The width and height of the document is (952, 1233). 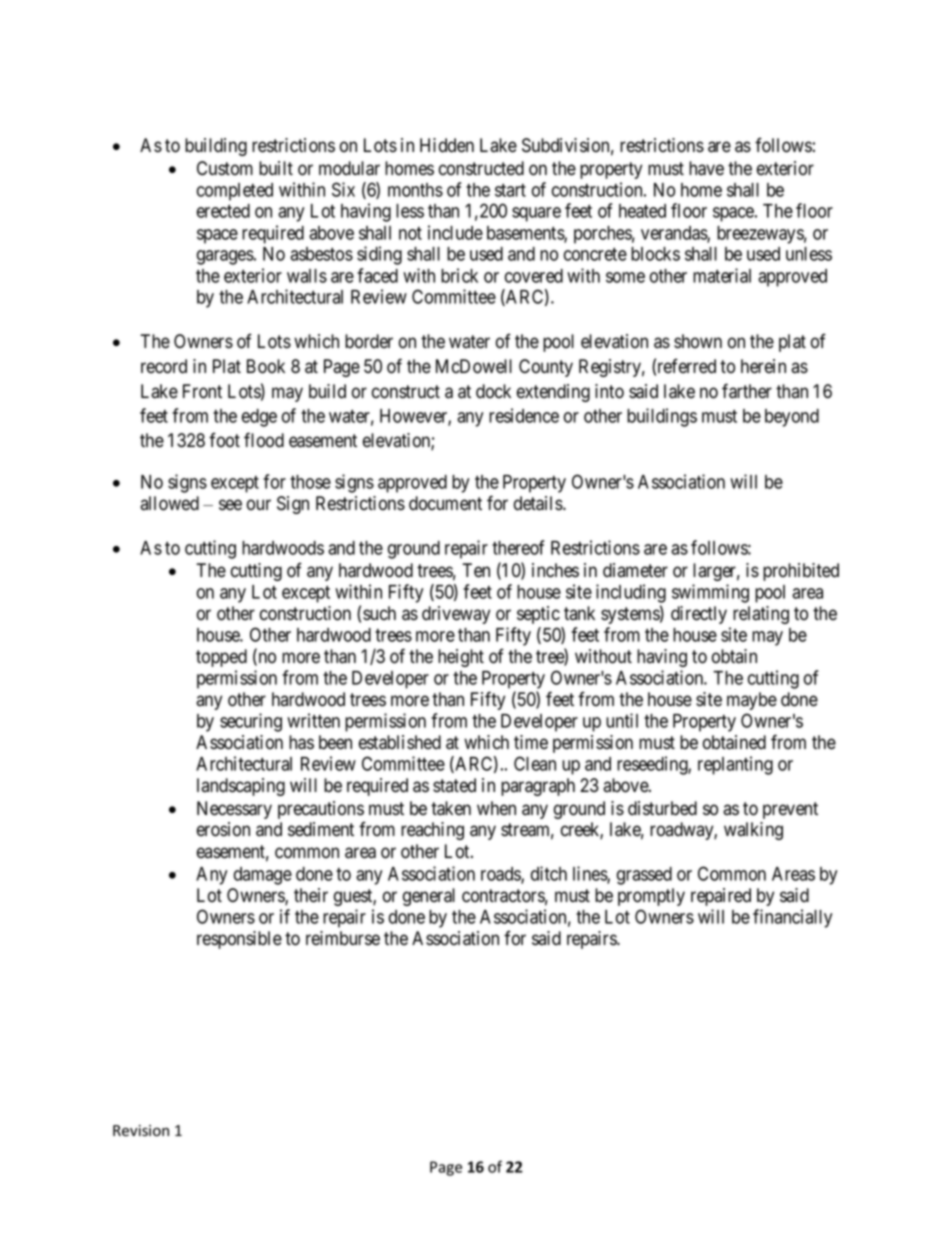 I want to click on Custom, so click(x=225, y=168).
